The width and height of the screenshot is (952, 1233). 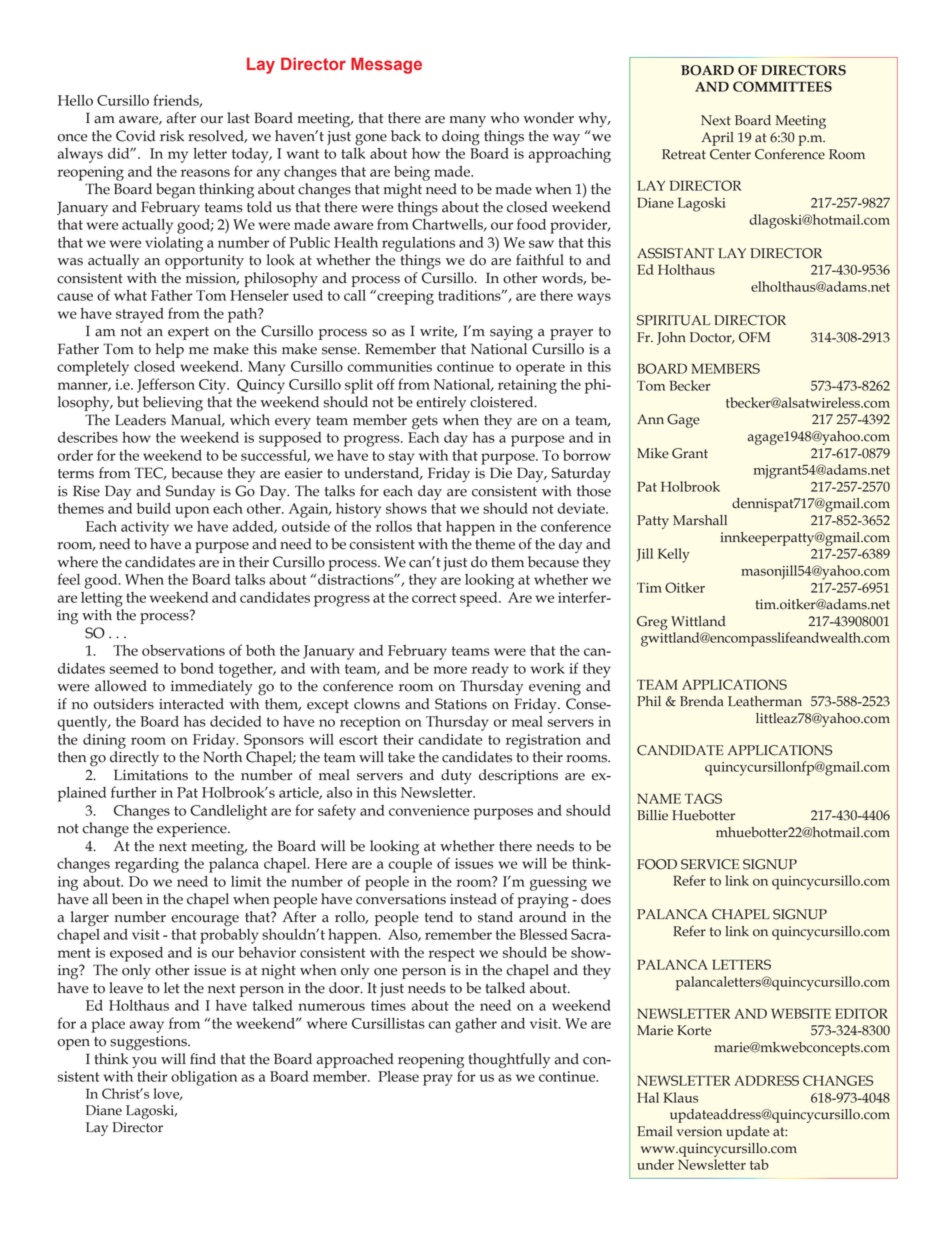 I want to click on tab, so click(x=759, y=1164).
